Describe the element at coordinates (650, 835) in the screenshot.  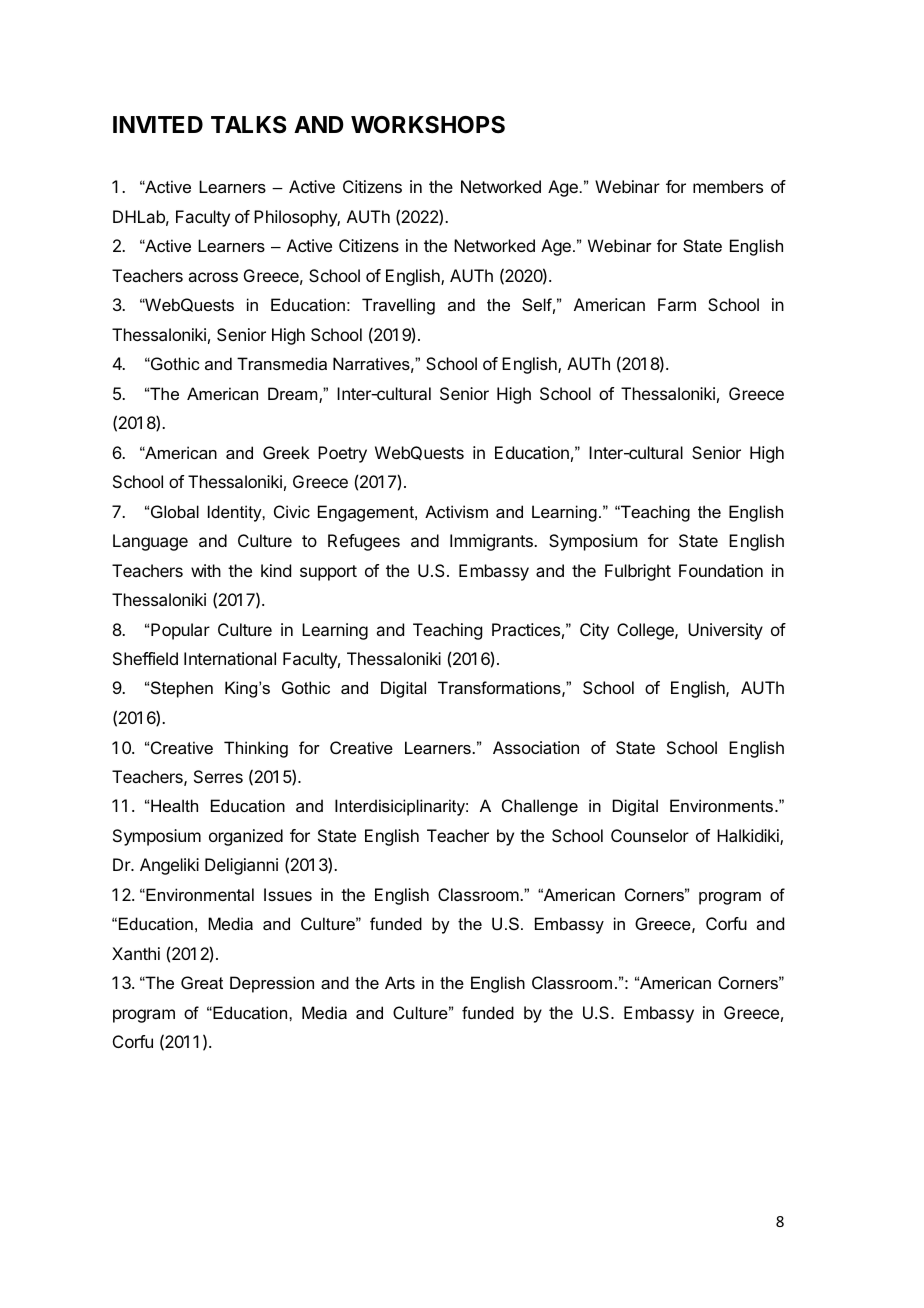
I see `Counselor` at that location.
